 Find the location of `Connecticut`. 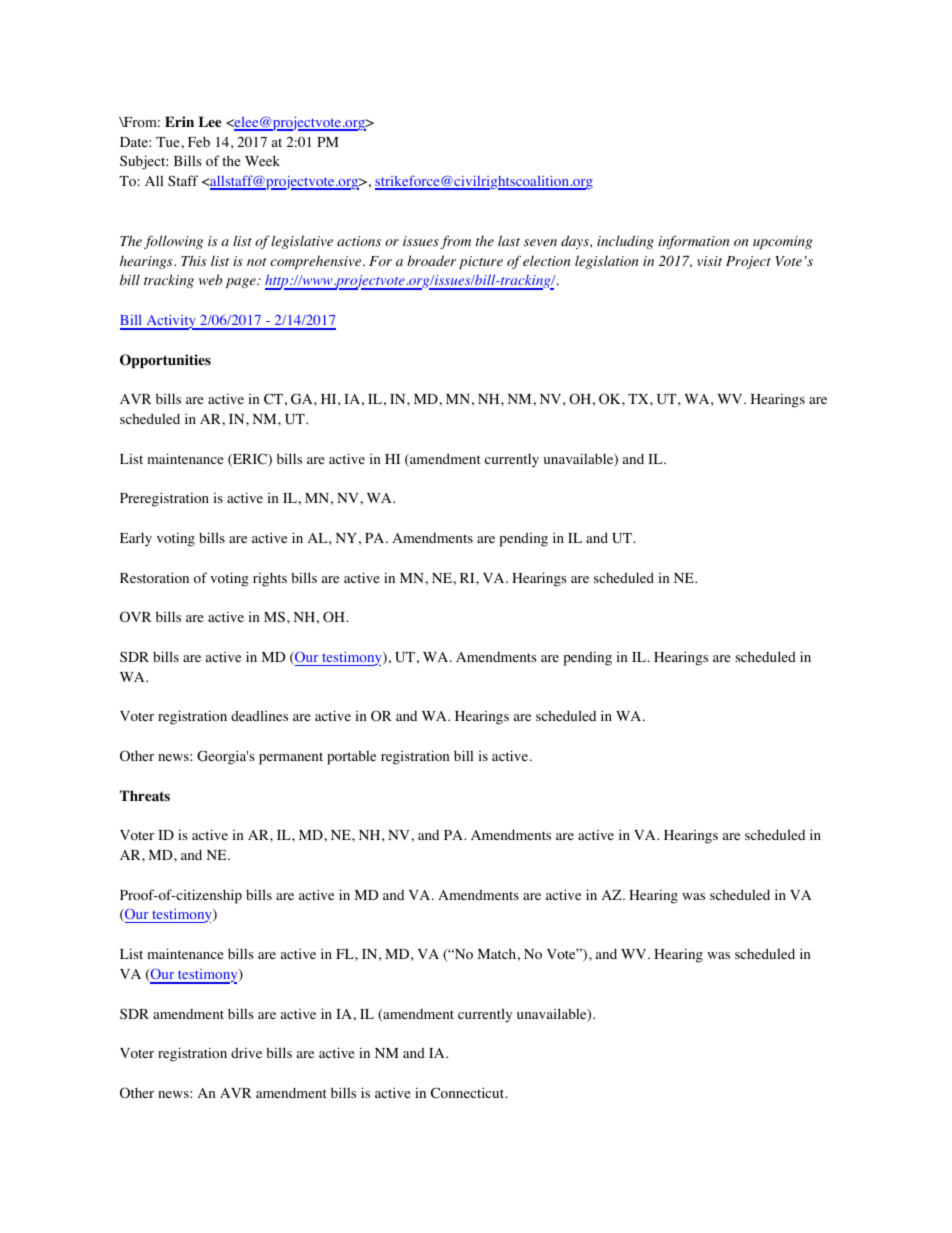

Connecticut is located at coordinates (469, 1093).
